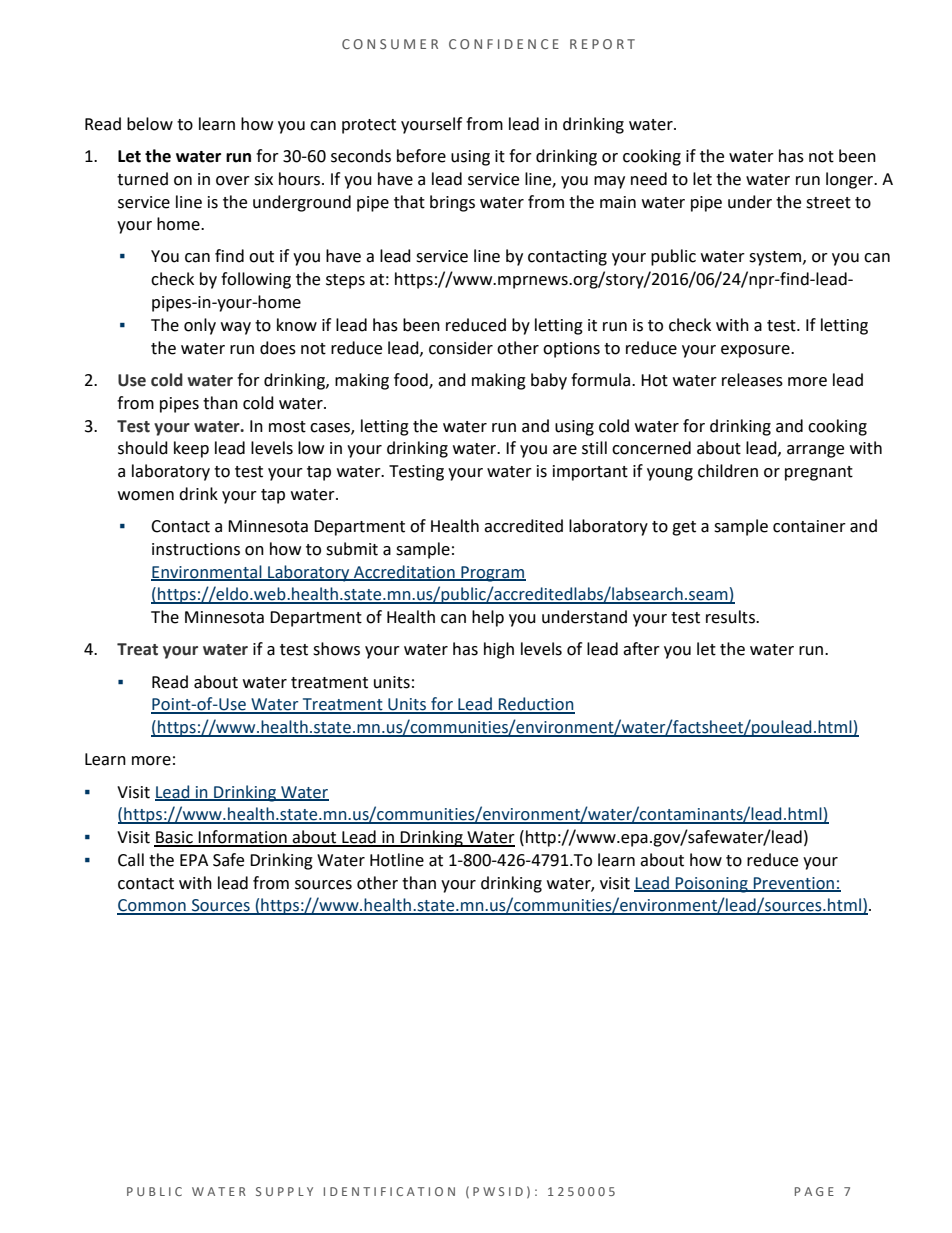 This screenshot has height=1233, width=952. What do you see at coordinates (794, 884) in the screenshot?
I see `Prevention` at bounding box center [794, 884].
